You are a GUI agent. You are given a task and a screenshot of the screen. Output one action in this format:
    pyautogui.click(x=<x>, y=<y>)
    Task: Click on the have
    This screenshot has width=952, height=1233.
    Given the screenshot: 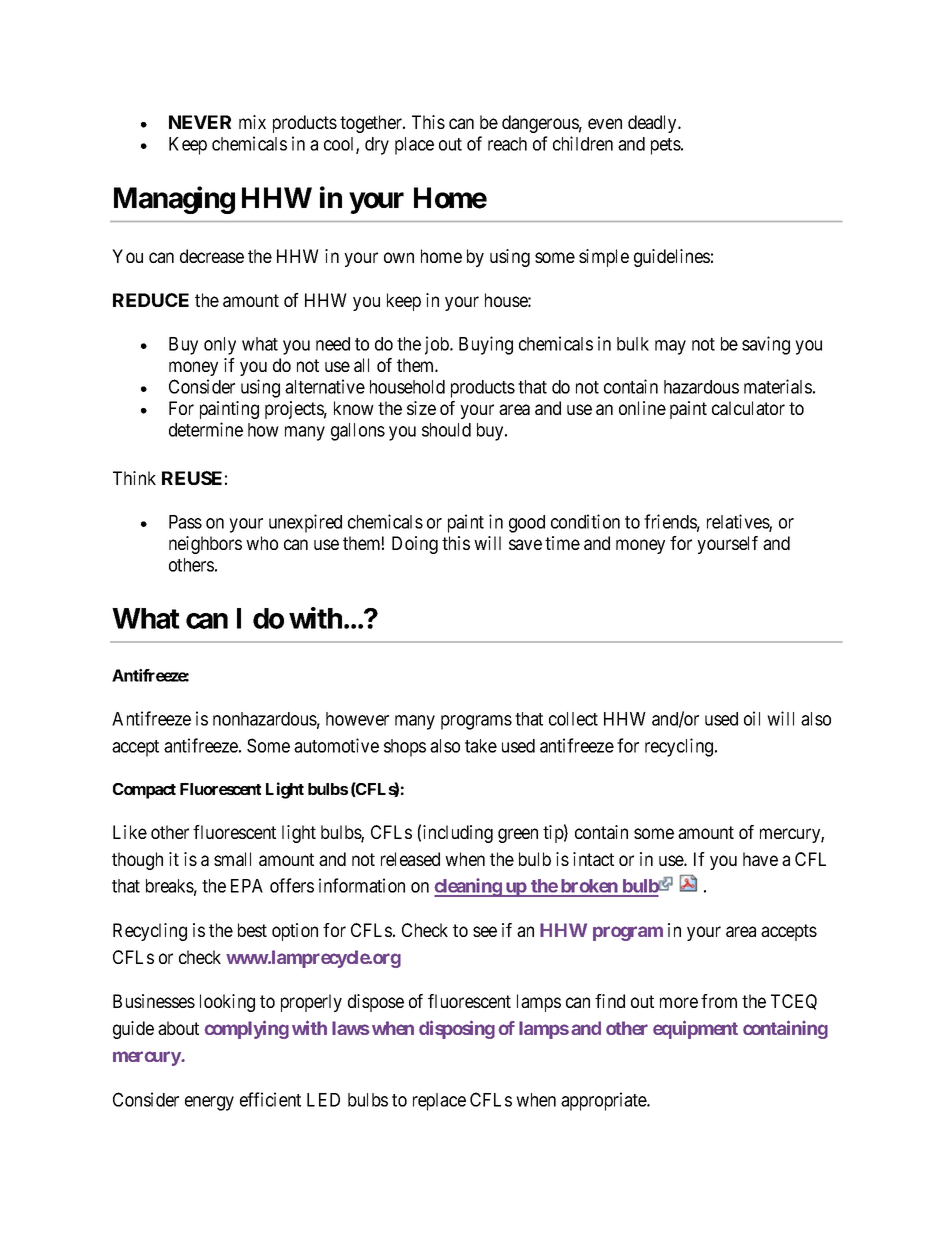 What is the action you would take?
    pyautogui.click(x=760, y=859)
